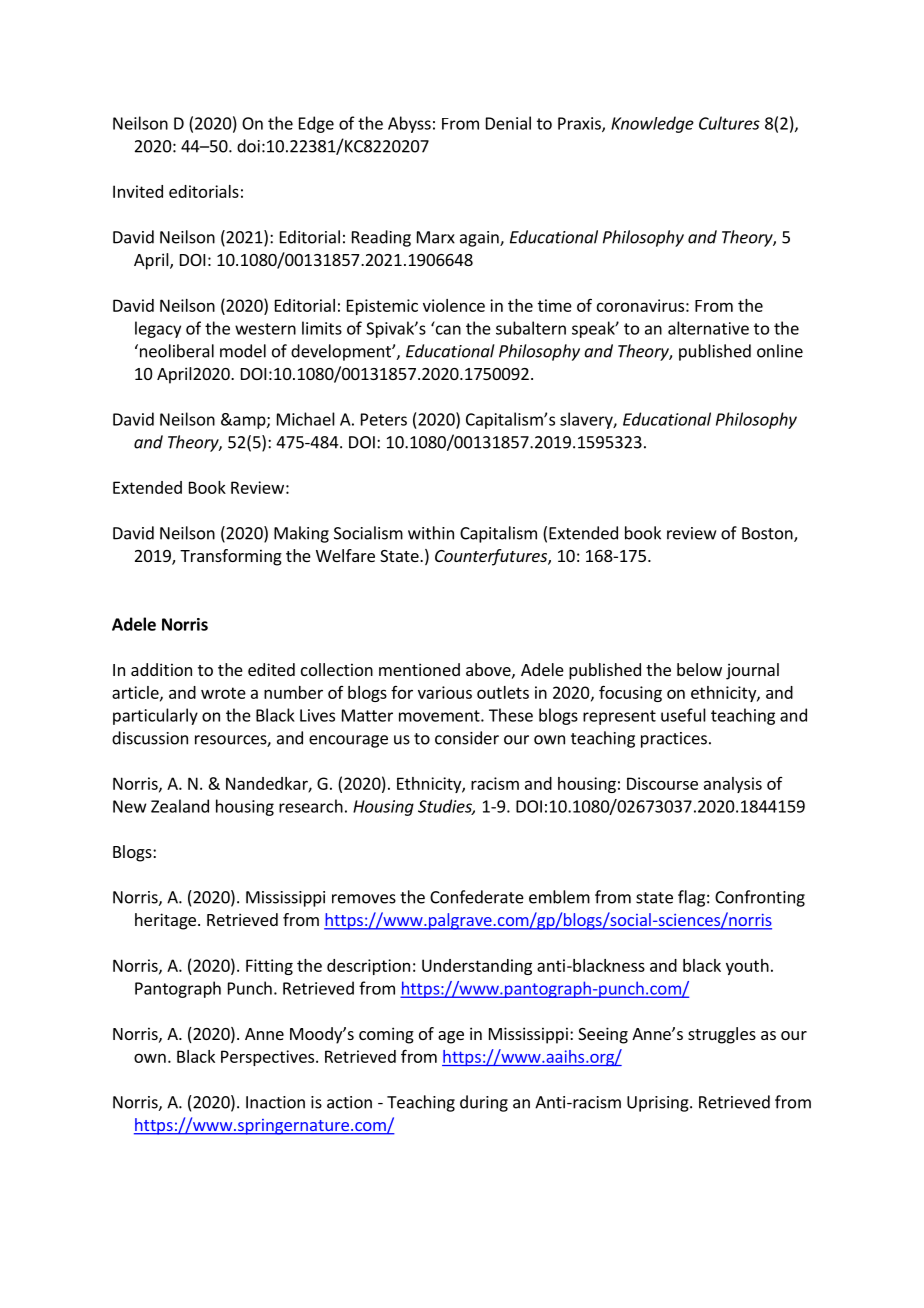 The width and height of the image is (924, 1308). I want to click on during, so click(484, 1103).
